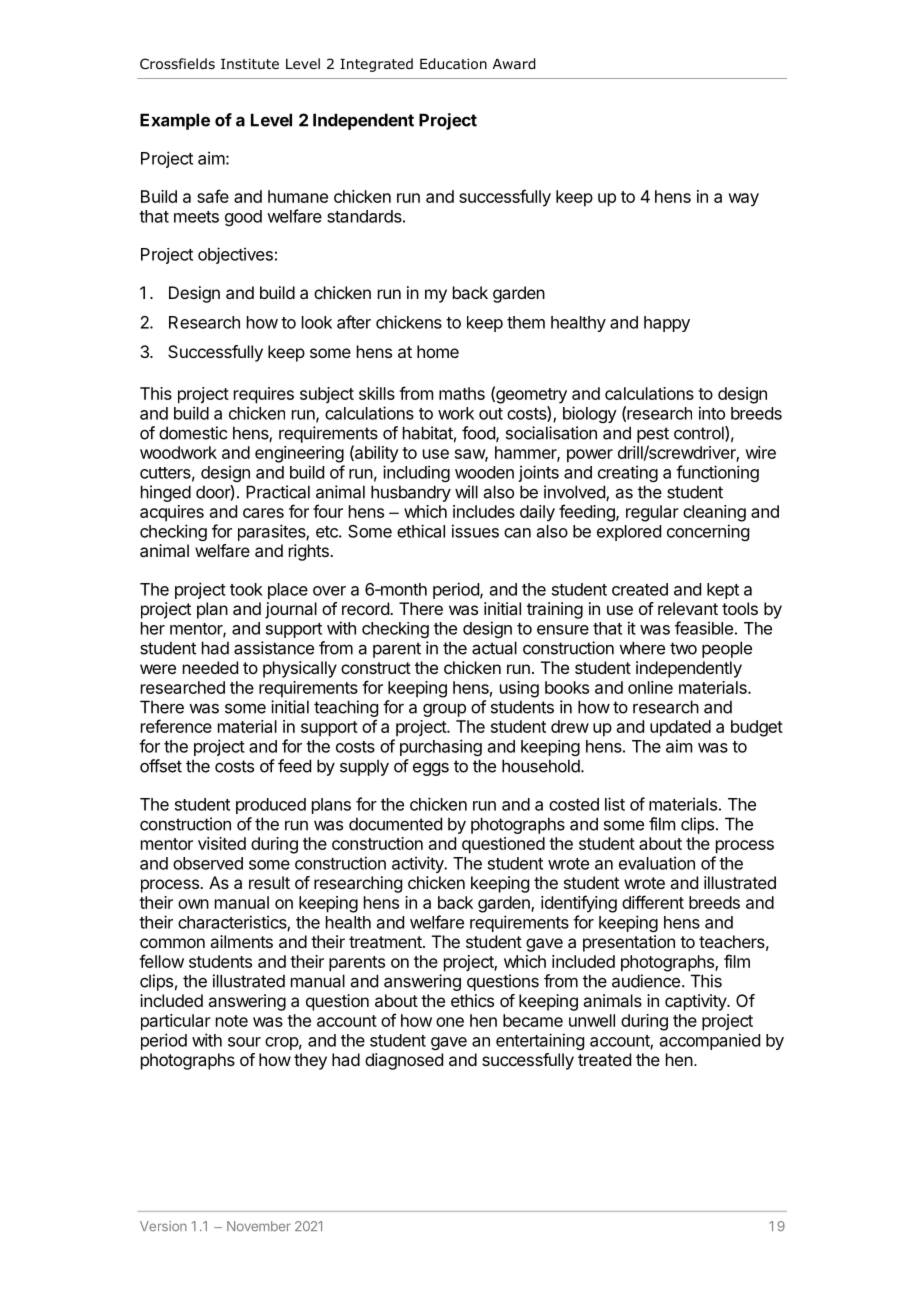 The image size is (924, 1308). What do you see at coordinates (453, 64) in the screenshot?
I see `Education` at bounding box center [453, 64].
